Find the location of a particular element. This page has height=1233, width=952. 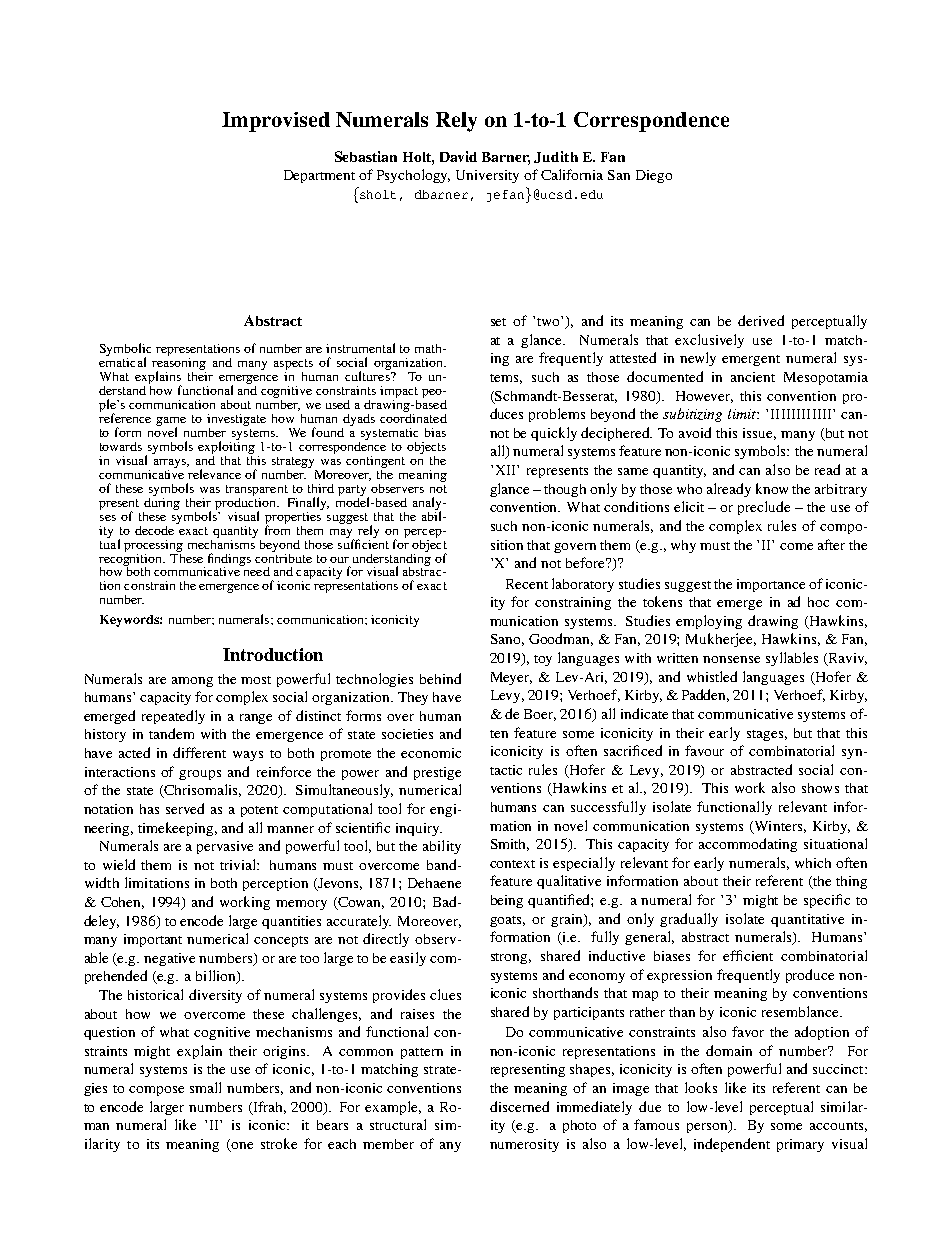

independent is located at coordinates (732, 1145).
